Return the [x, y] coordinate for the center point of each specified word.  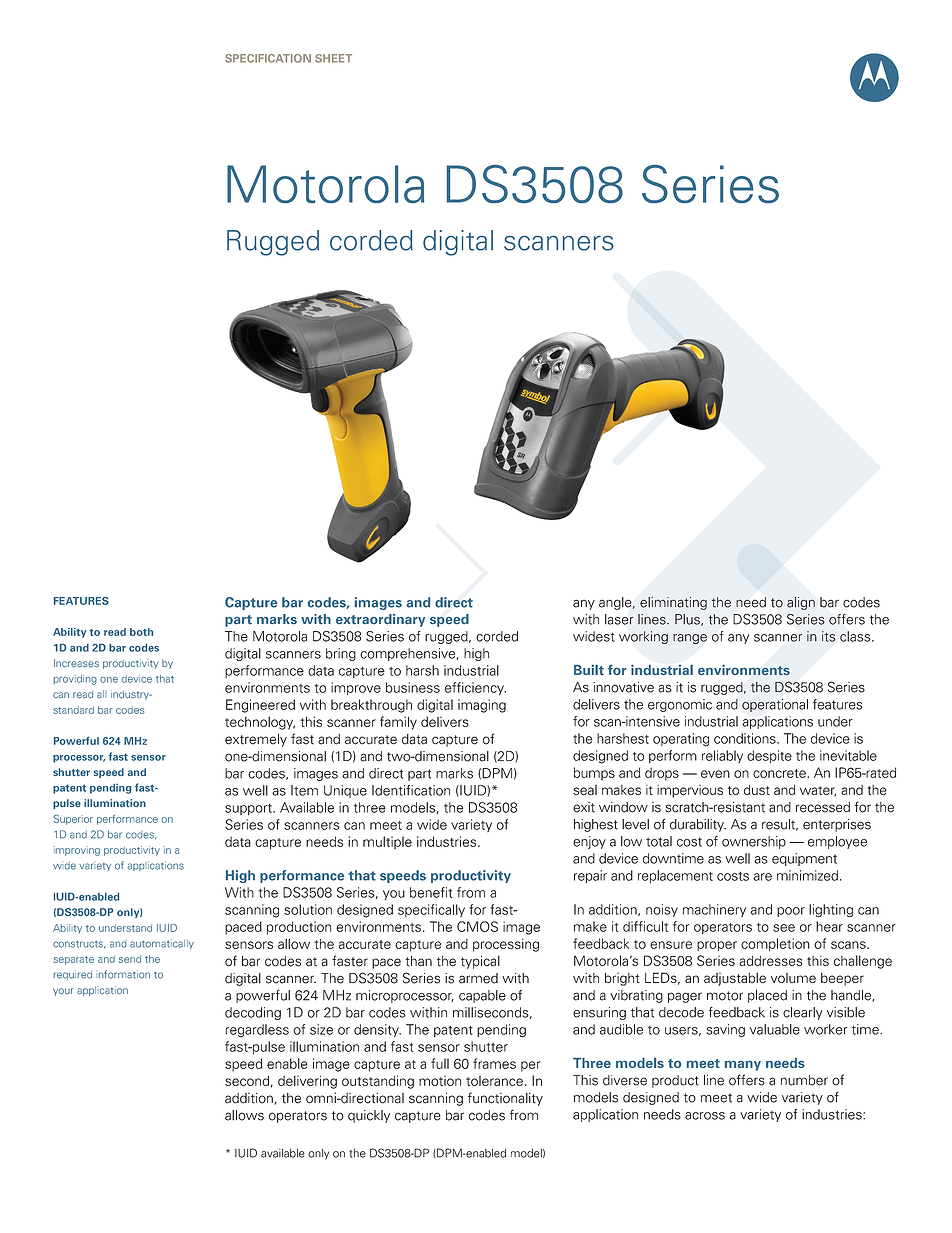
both [141, 632]
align [801, 603]
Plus [688, 620]
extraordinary [380, 620]
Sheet [333, 58]
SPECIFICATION [268, 58]
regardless [257, 1031]
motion [440, 1081]
